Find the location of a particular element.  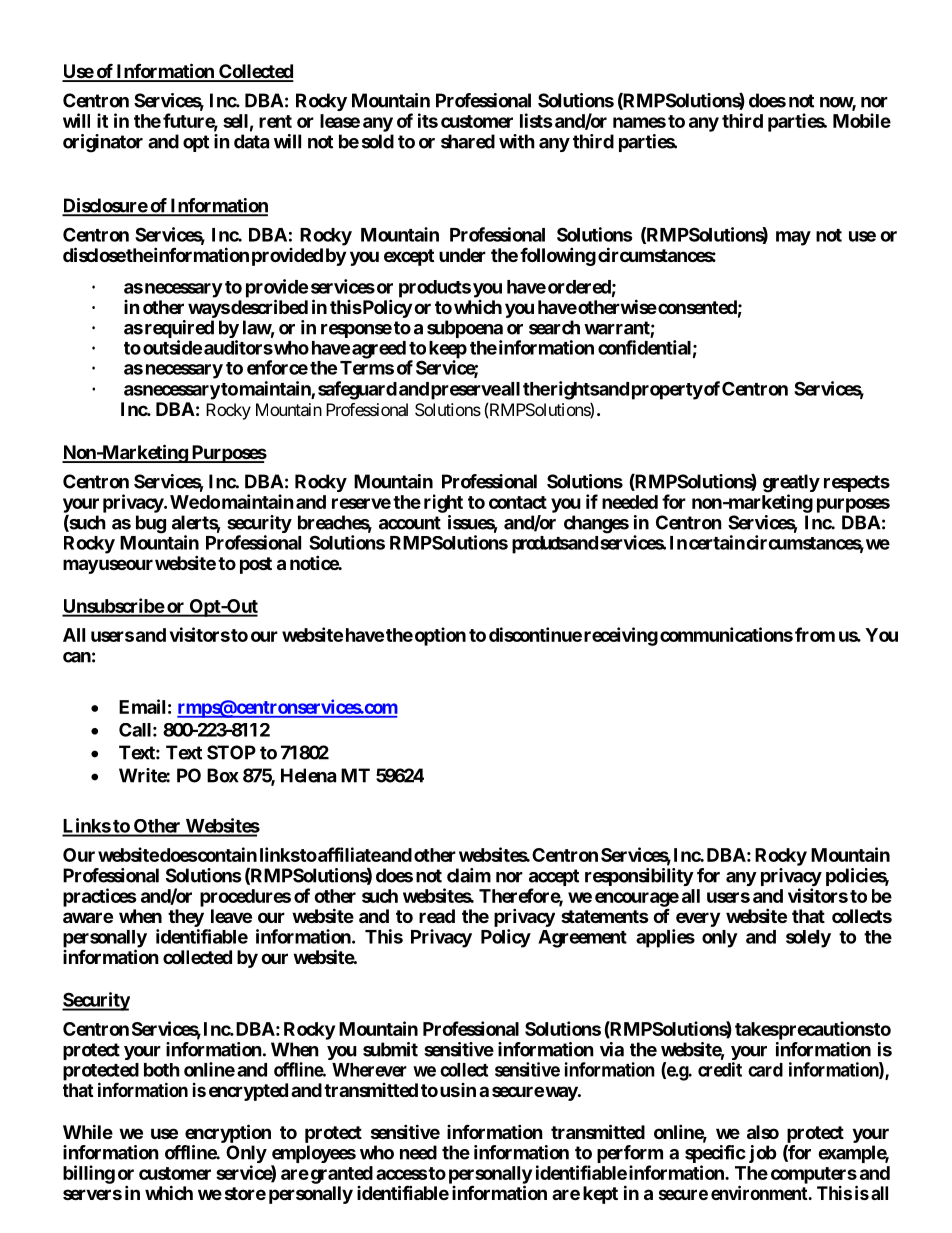

Email is located at coordinates (142, 706).
